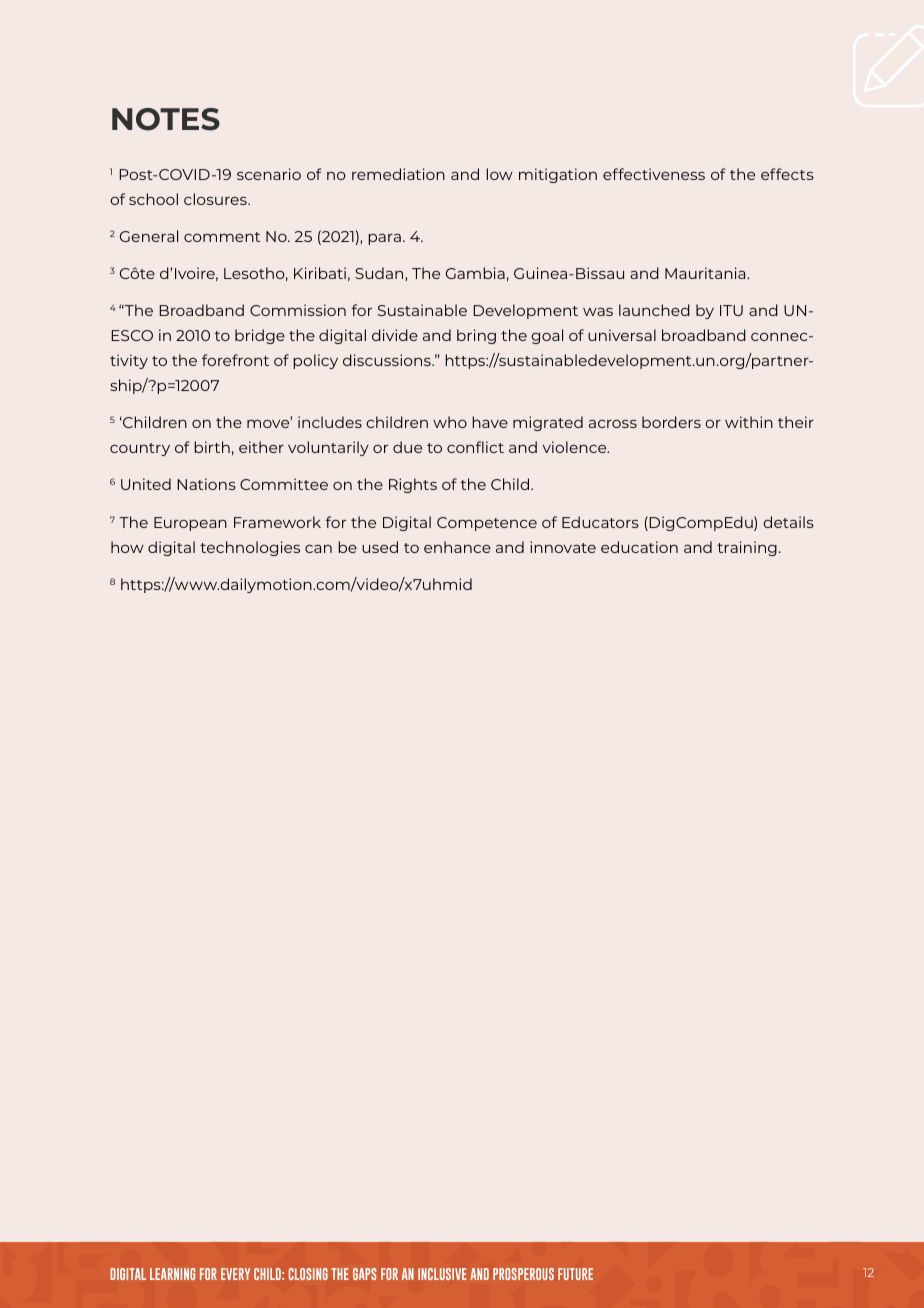 This document has height=1308, width=924. I want to click on effectiveness, so click(654, 174).
